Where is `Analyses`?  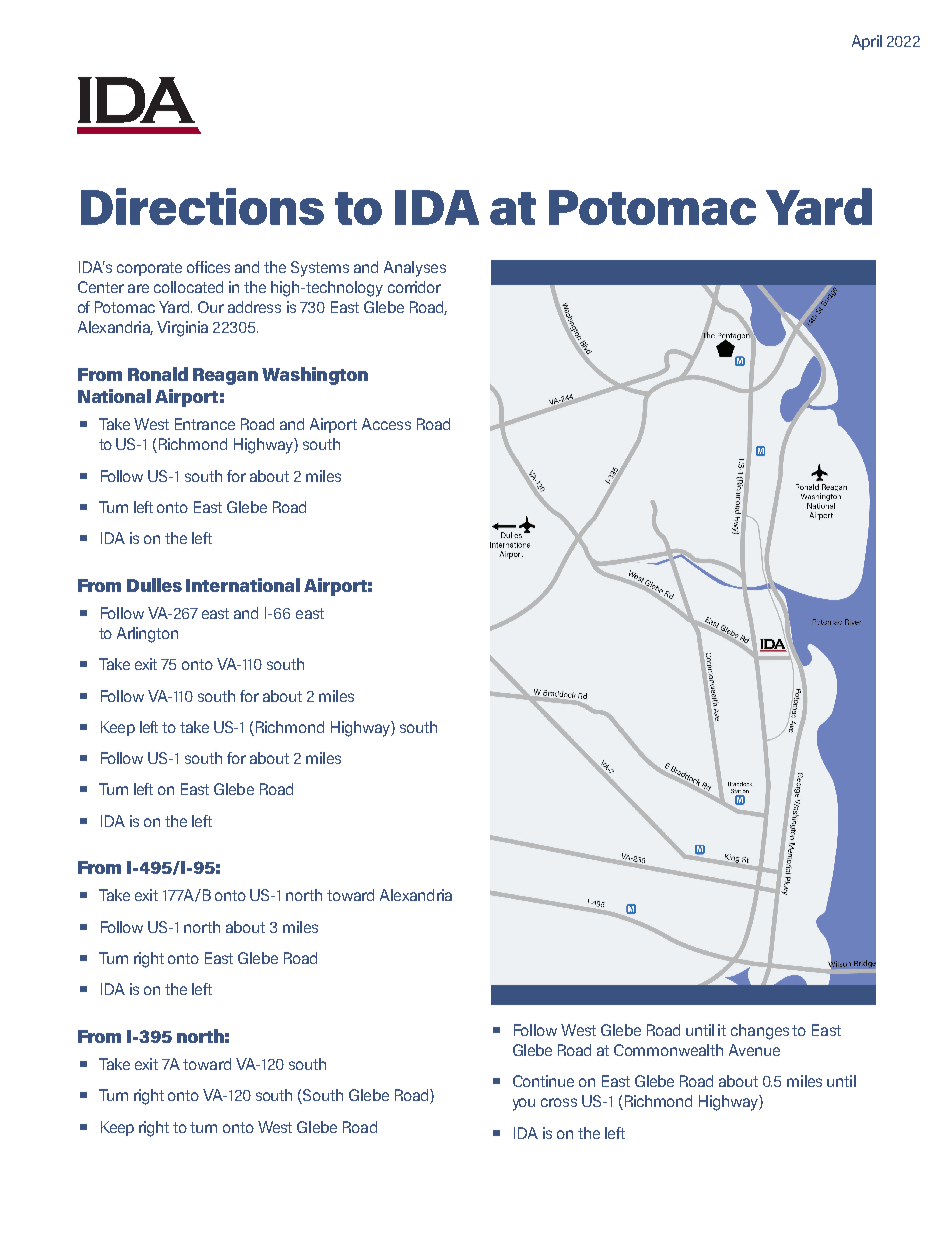 Analyses is located at coordinates (415, 269).
